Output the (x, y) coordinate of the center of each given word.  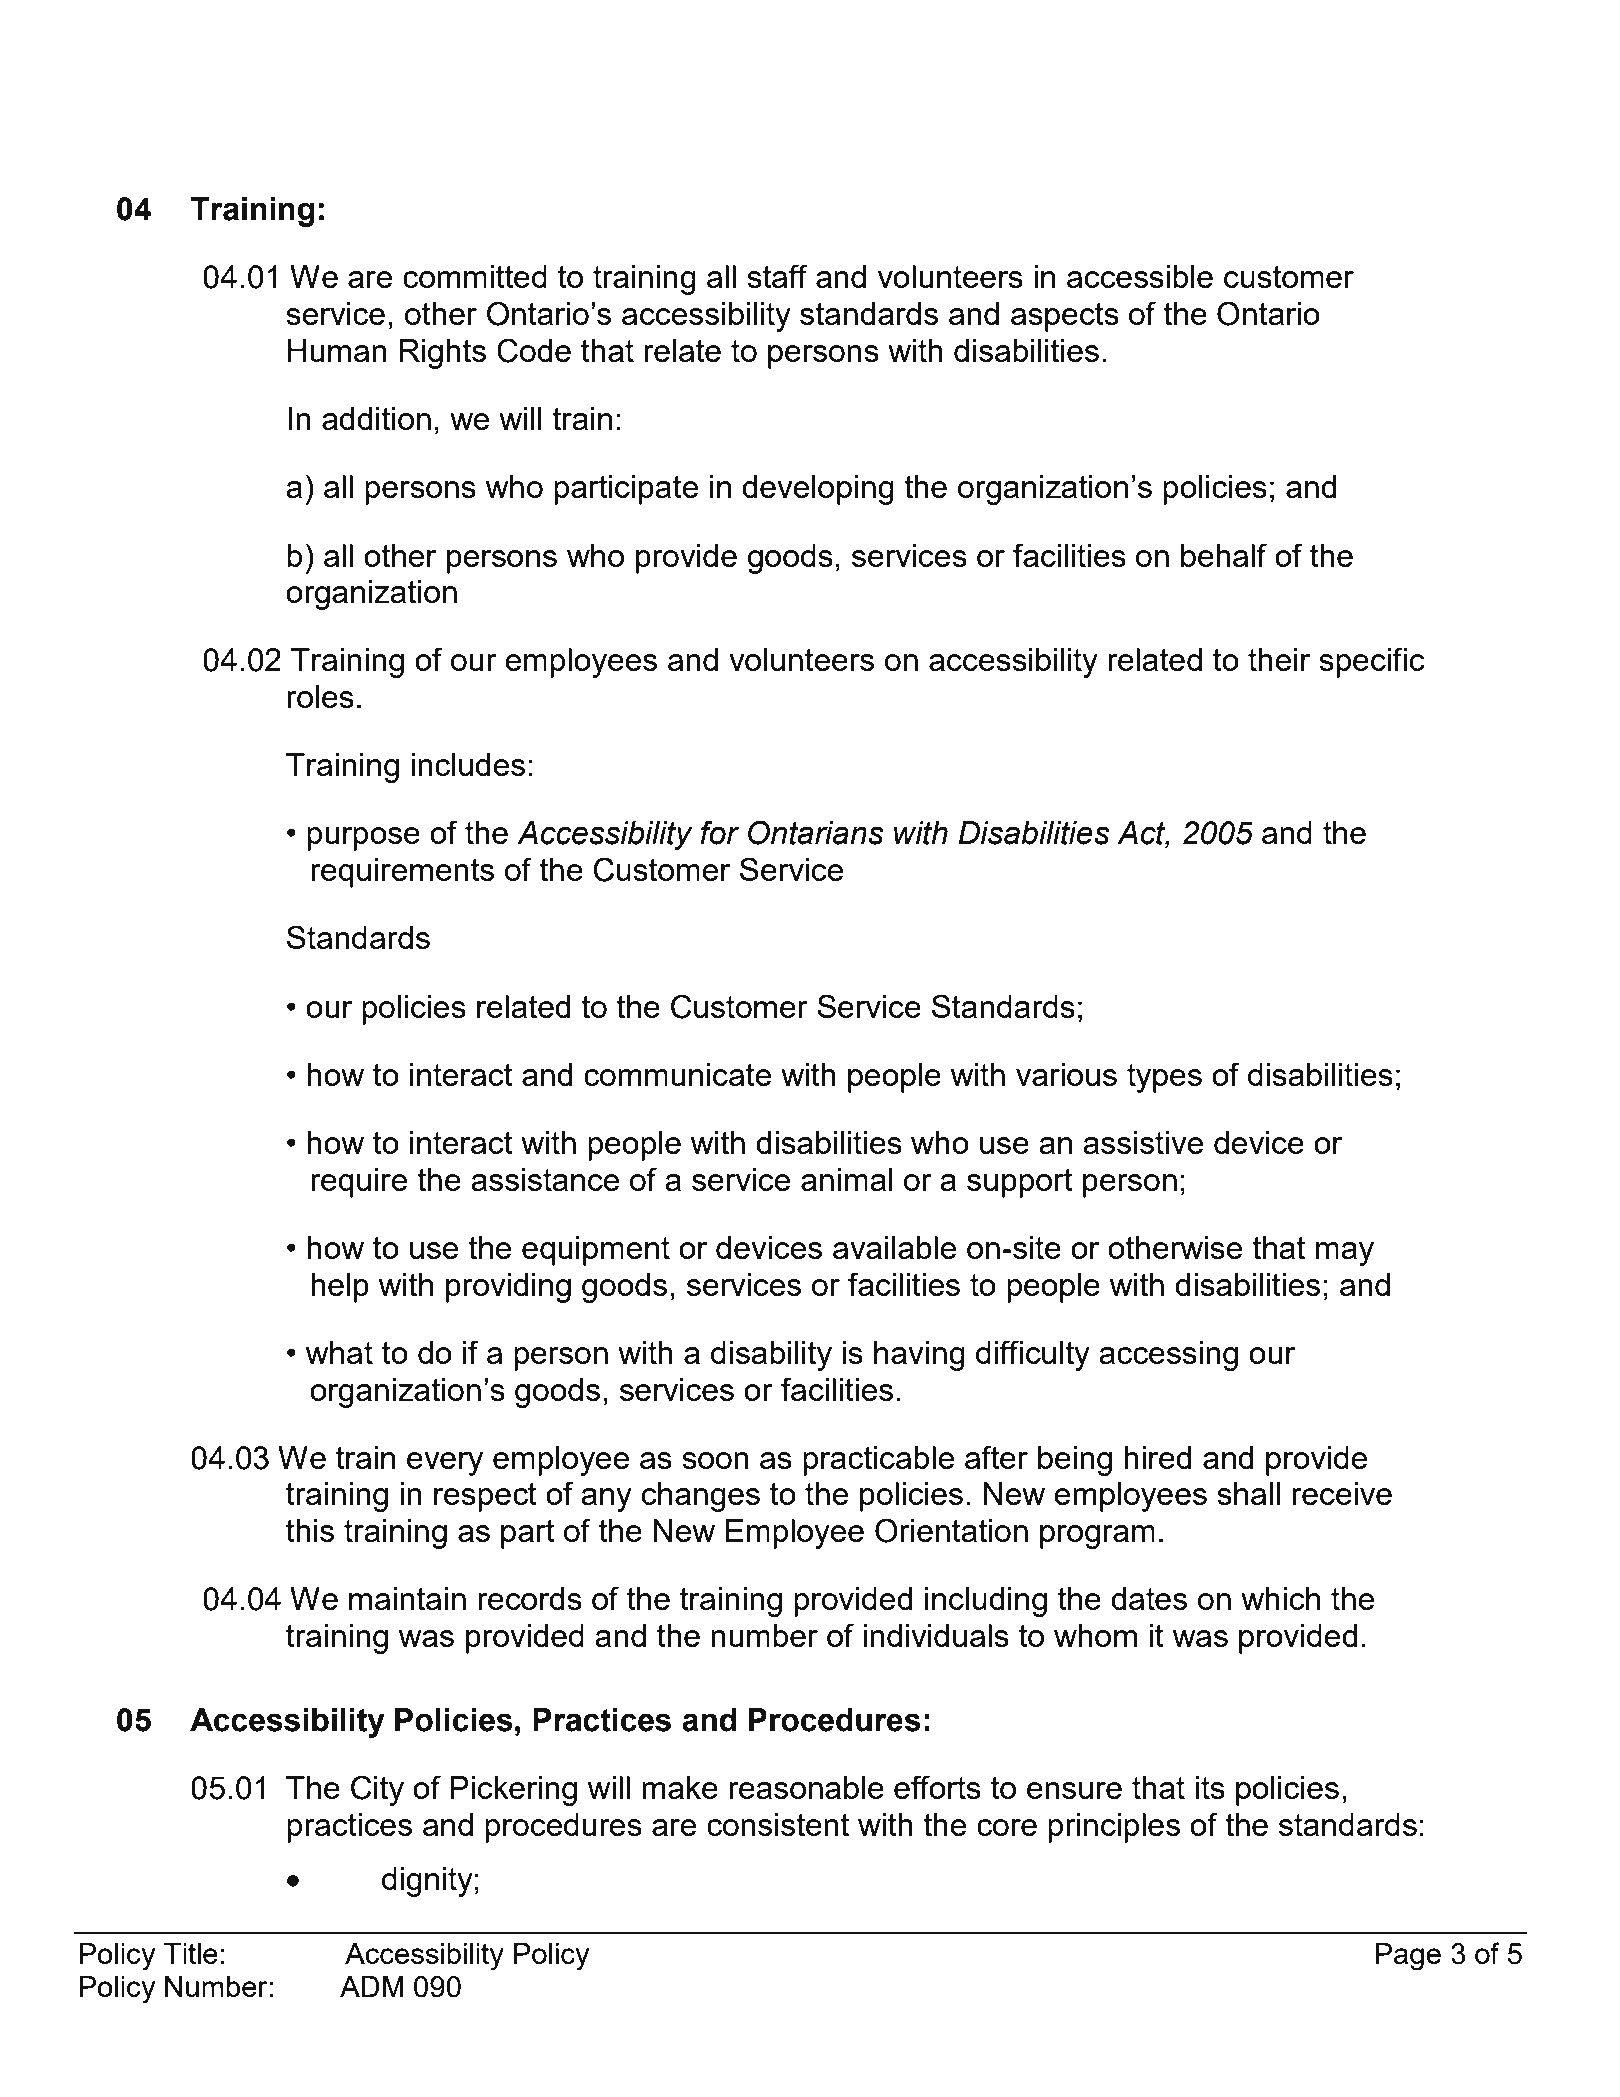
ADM (372, 1986)
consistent (778, 1824)
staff (777, 276)
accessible (1140, 276)
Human (337, 350)
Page (1408, 1957)
